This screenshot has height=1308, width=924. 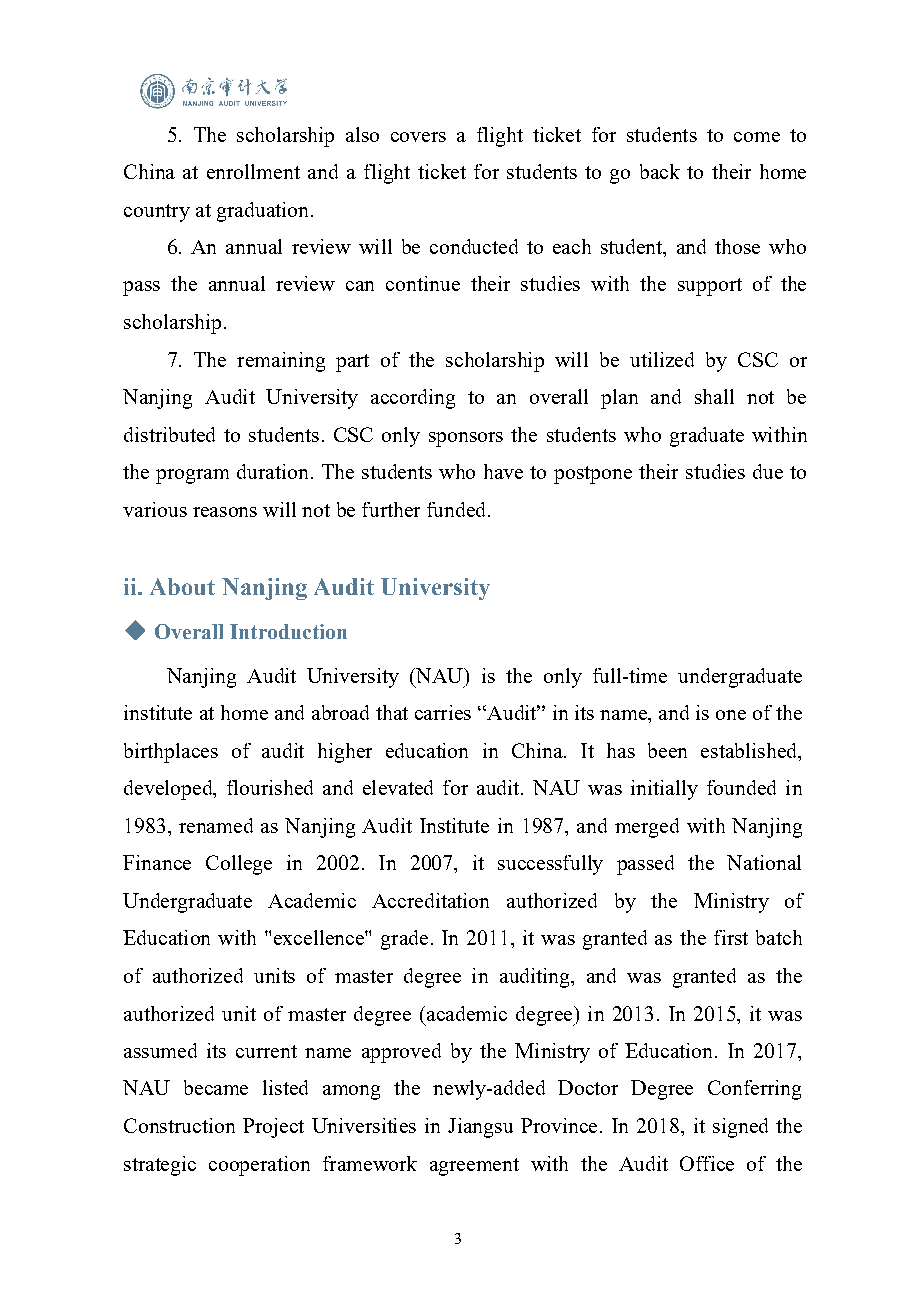 What do you see at coordinates (667, 750) in the screenshot?
I see `been` at bounding box center [667, 750].
